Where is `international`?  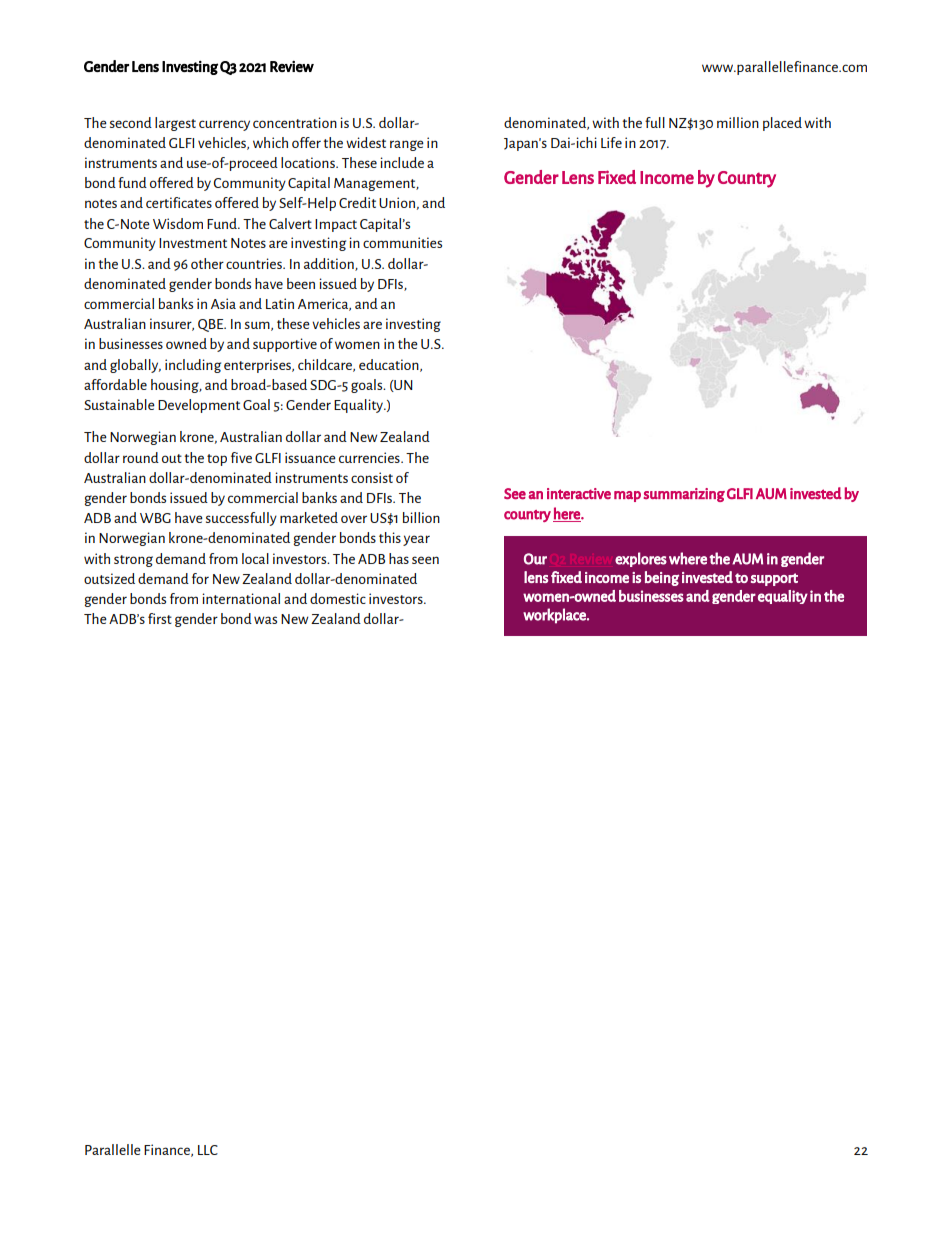 international is located at coordinates (241, 598).
